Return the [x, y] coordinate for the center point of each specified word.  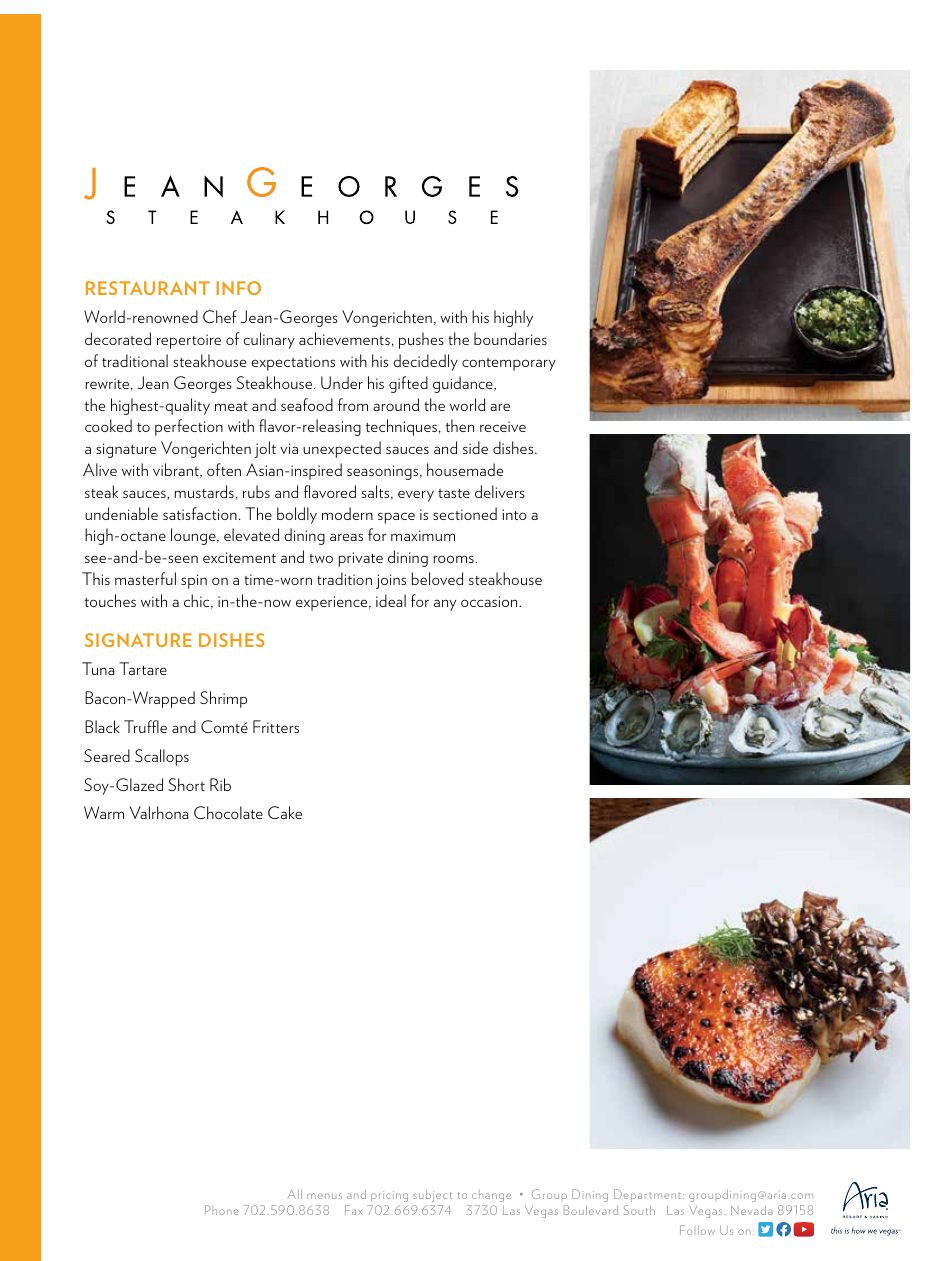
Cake [285, 812]
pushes [421, 340]
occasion [490, 601]
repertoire [189, 341]
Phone [222, 1210]
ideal [391, 600]
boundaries [510, 338]
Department [649, 1195]
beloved [437, 578]
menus [324, 1196]
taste [454, 493]
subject [432, 1196]
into [515, 514]
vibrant [177, 470]
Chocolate [228, 812]
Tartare [143, 668]
